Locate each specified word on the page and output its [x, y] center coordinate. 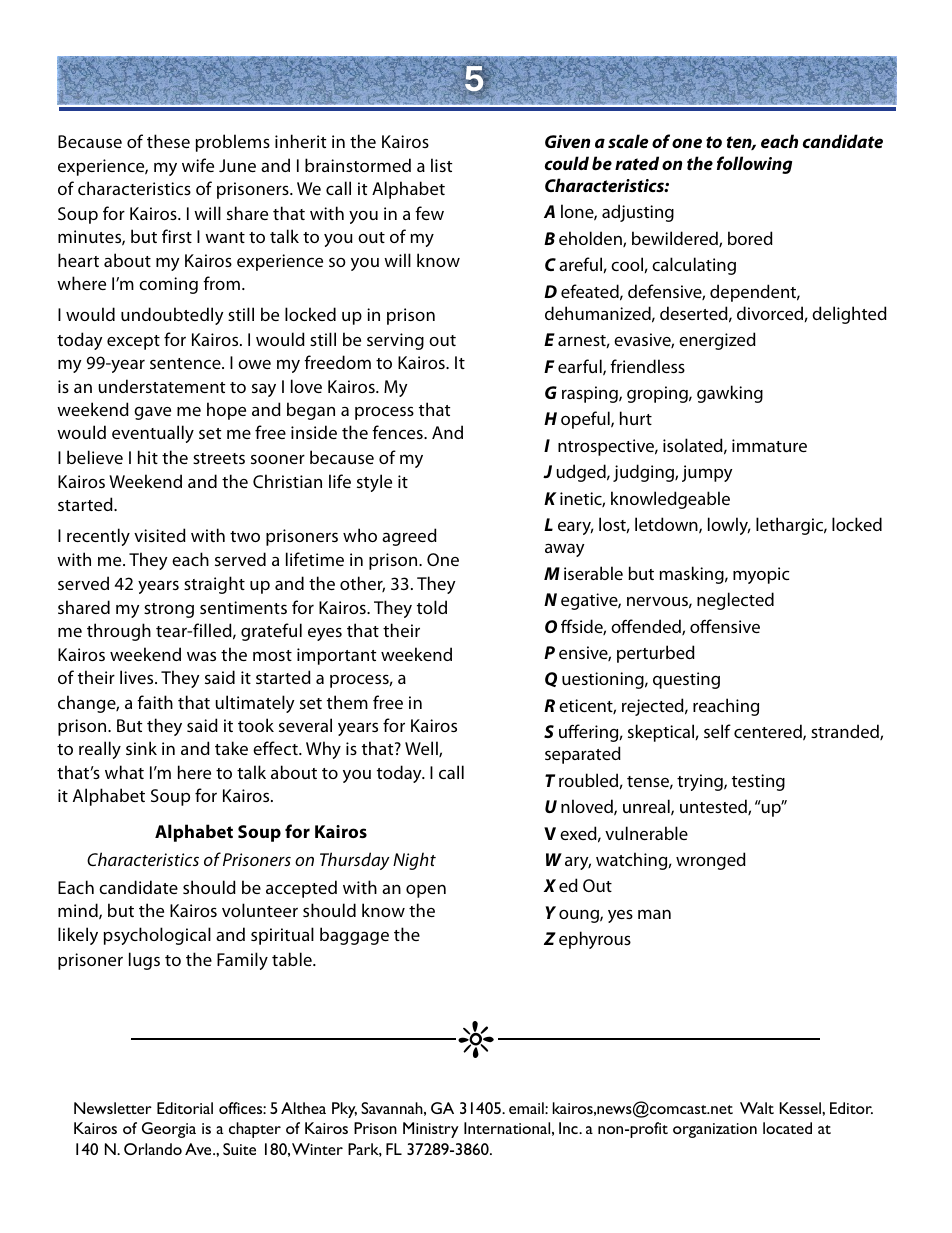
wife [198, 165]
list [441, 165]
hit [148, 457]
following [754, 165]
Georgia [169, 1130]
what [124, 772]
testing [758, 782]
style [374, 483]
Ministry [431, 1130]
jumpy [707, 473]
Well [422, 749]
